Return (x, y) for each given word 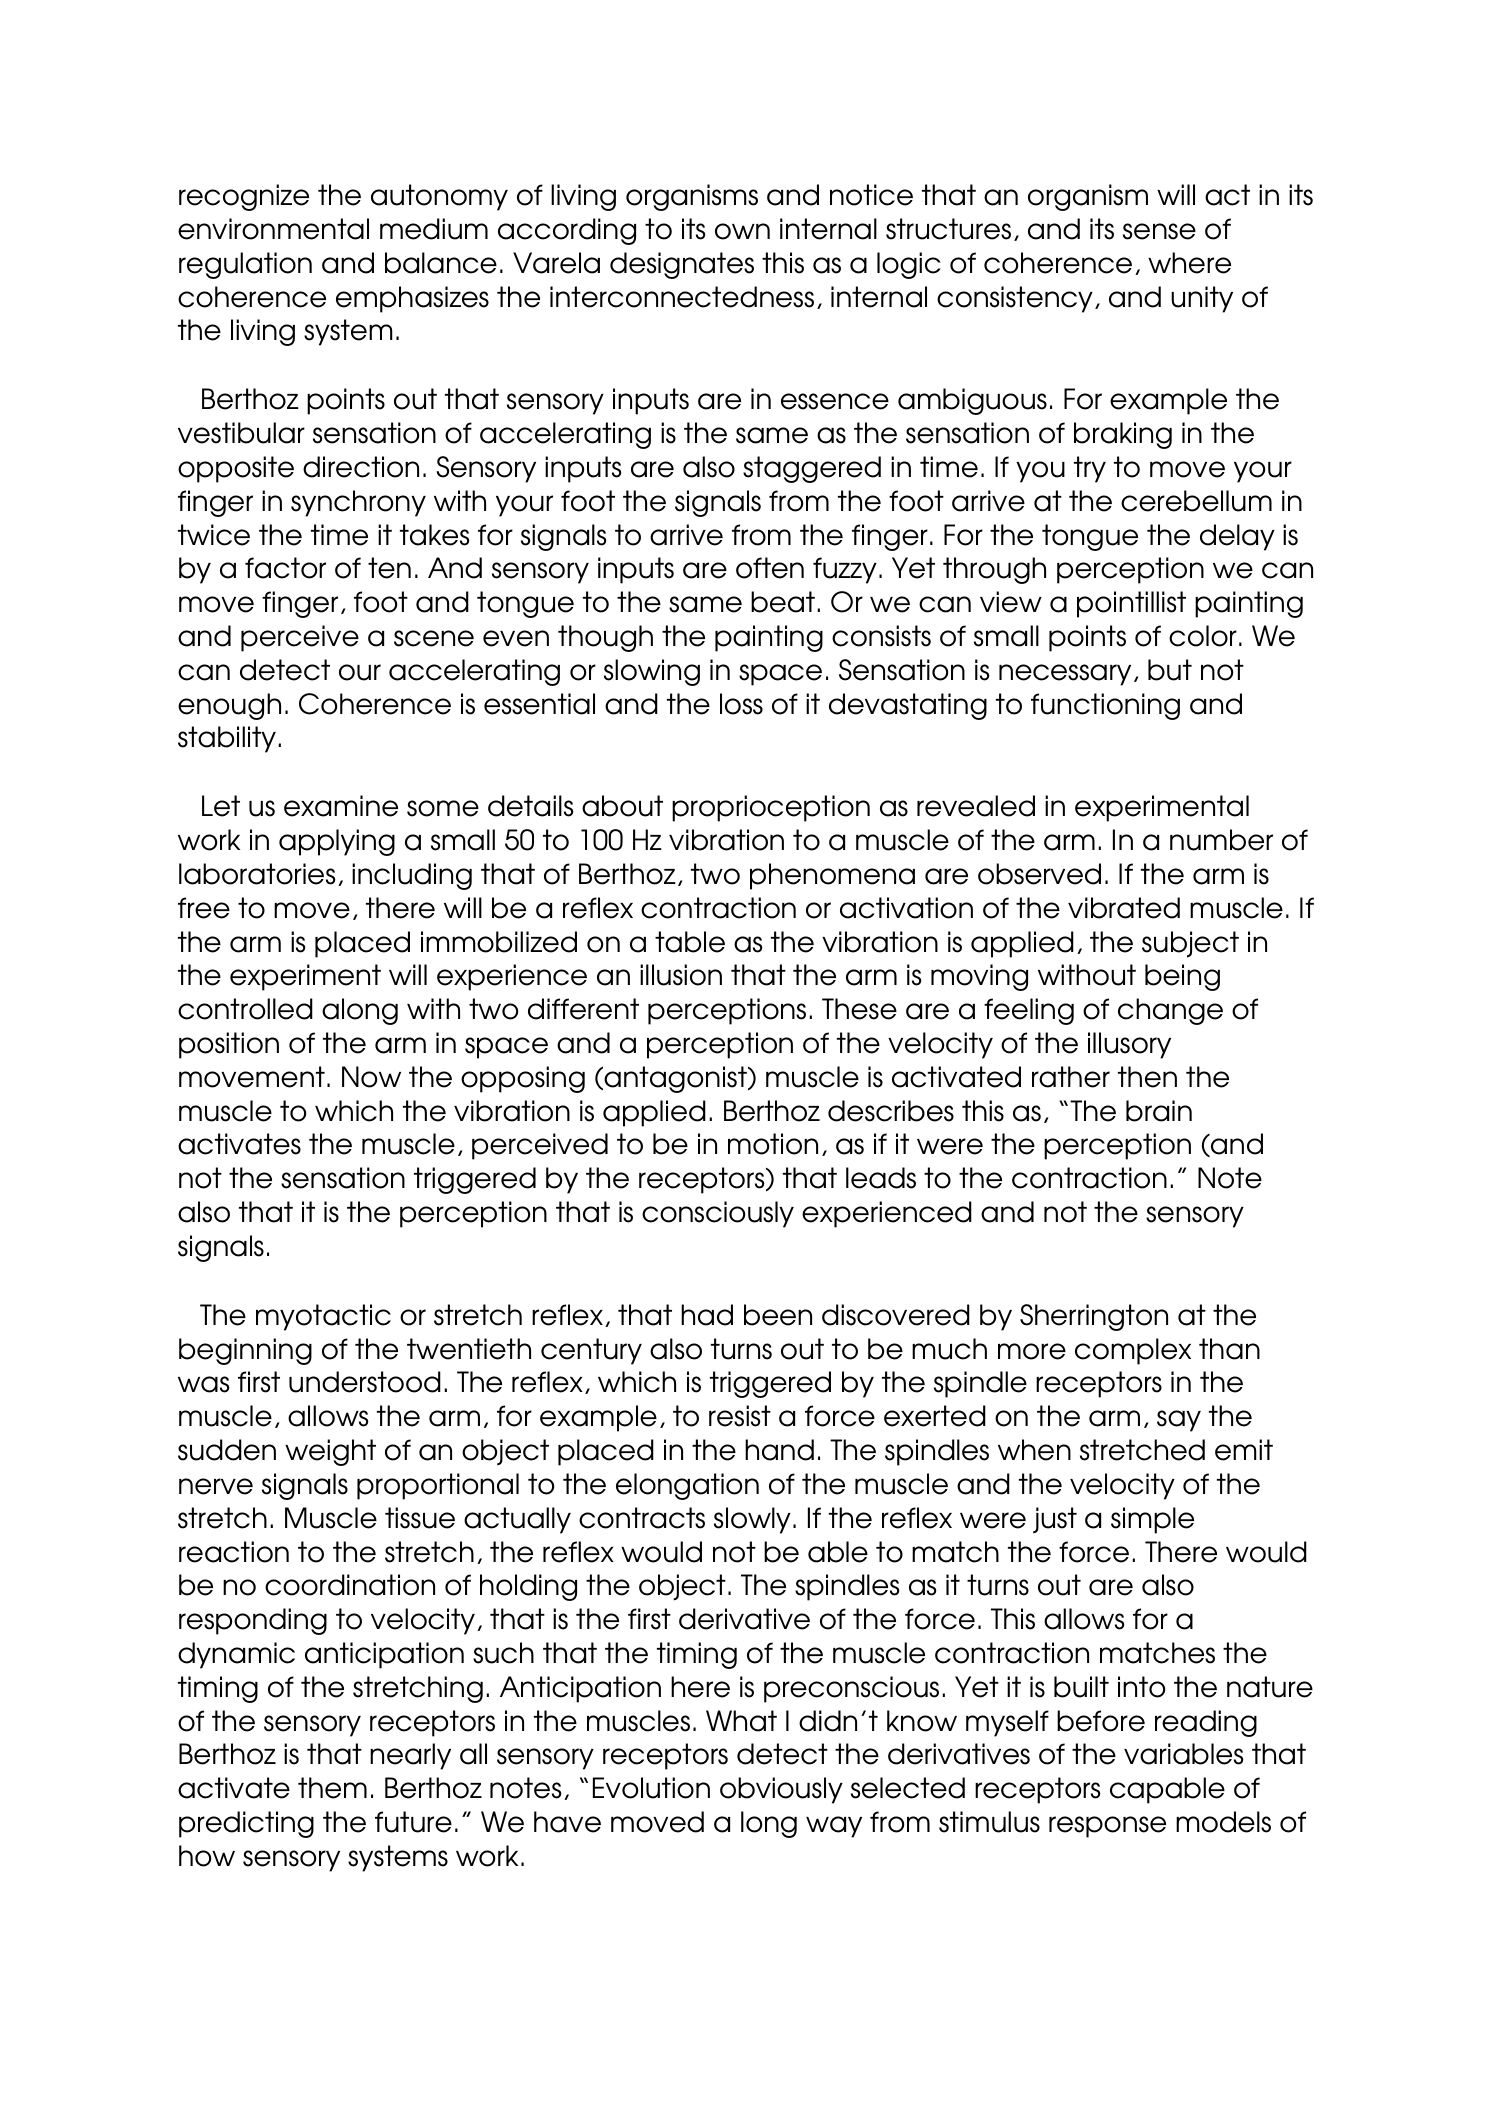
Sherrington (1094, 1317)
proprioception (771, 808)
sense (1159, 231)
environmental (273, 229)
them (332, 1788)
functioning (1105, 706)
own (742, 231)
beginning (245, 1351)
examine (341, 806)
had (707, 1315)
